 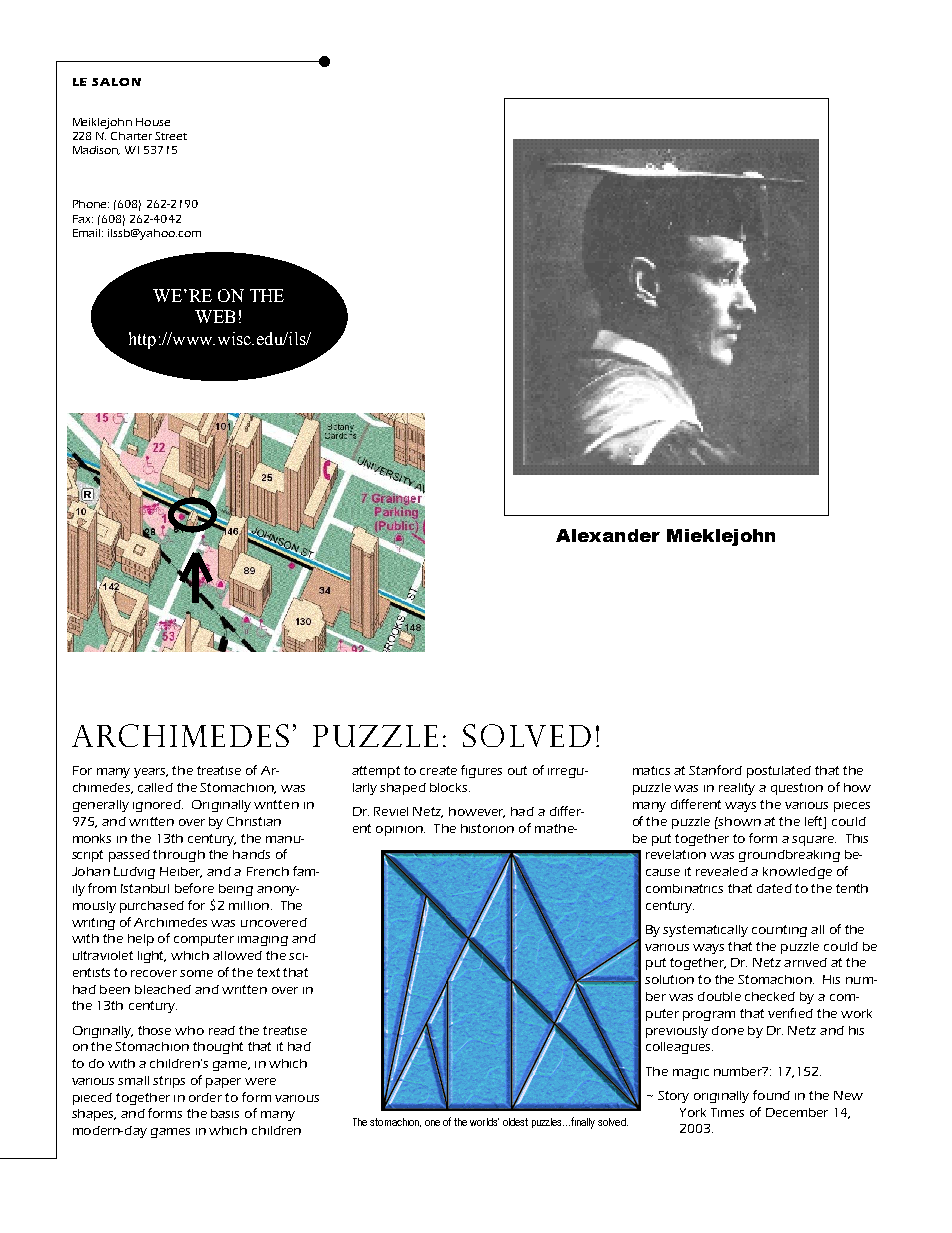 What do you see at coordinates (481, 771) in the document?
I see `figures` at bounding box center [481, 771].
